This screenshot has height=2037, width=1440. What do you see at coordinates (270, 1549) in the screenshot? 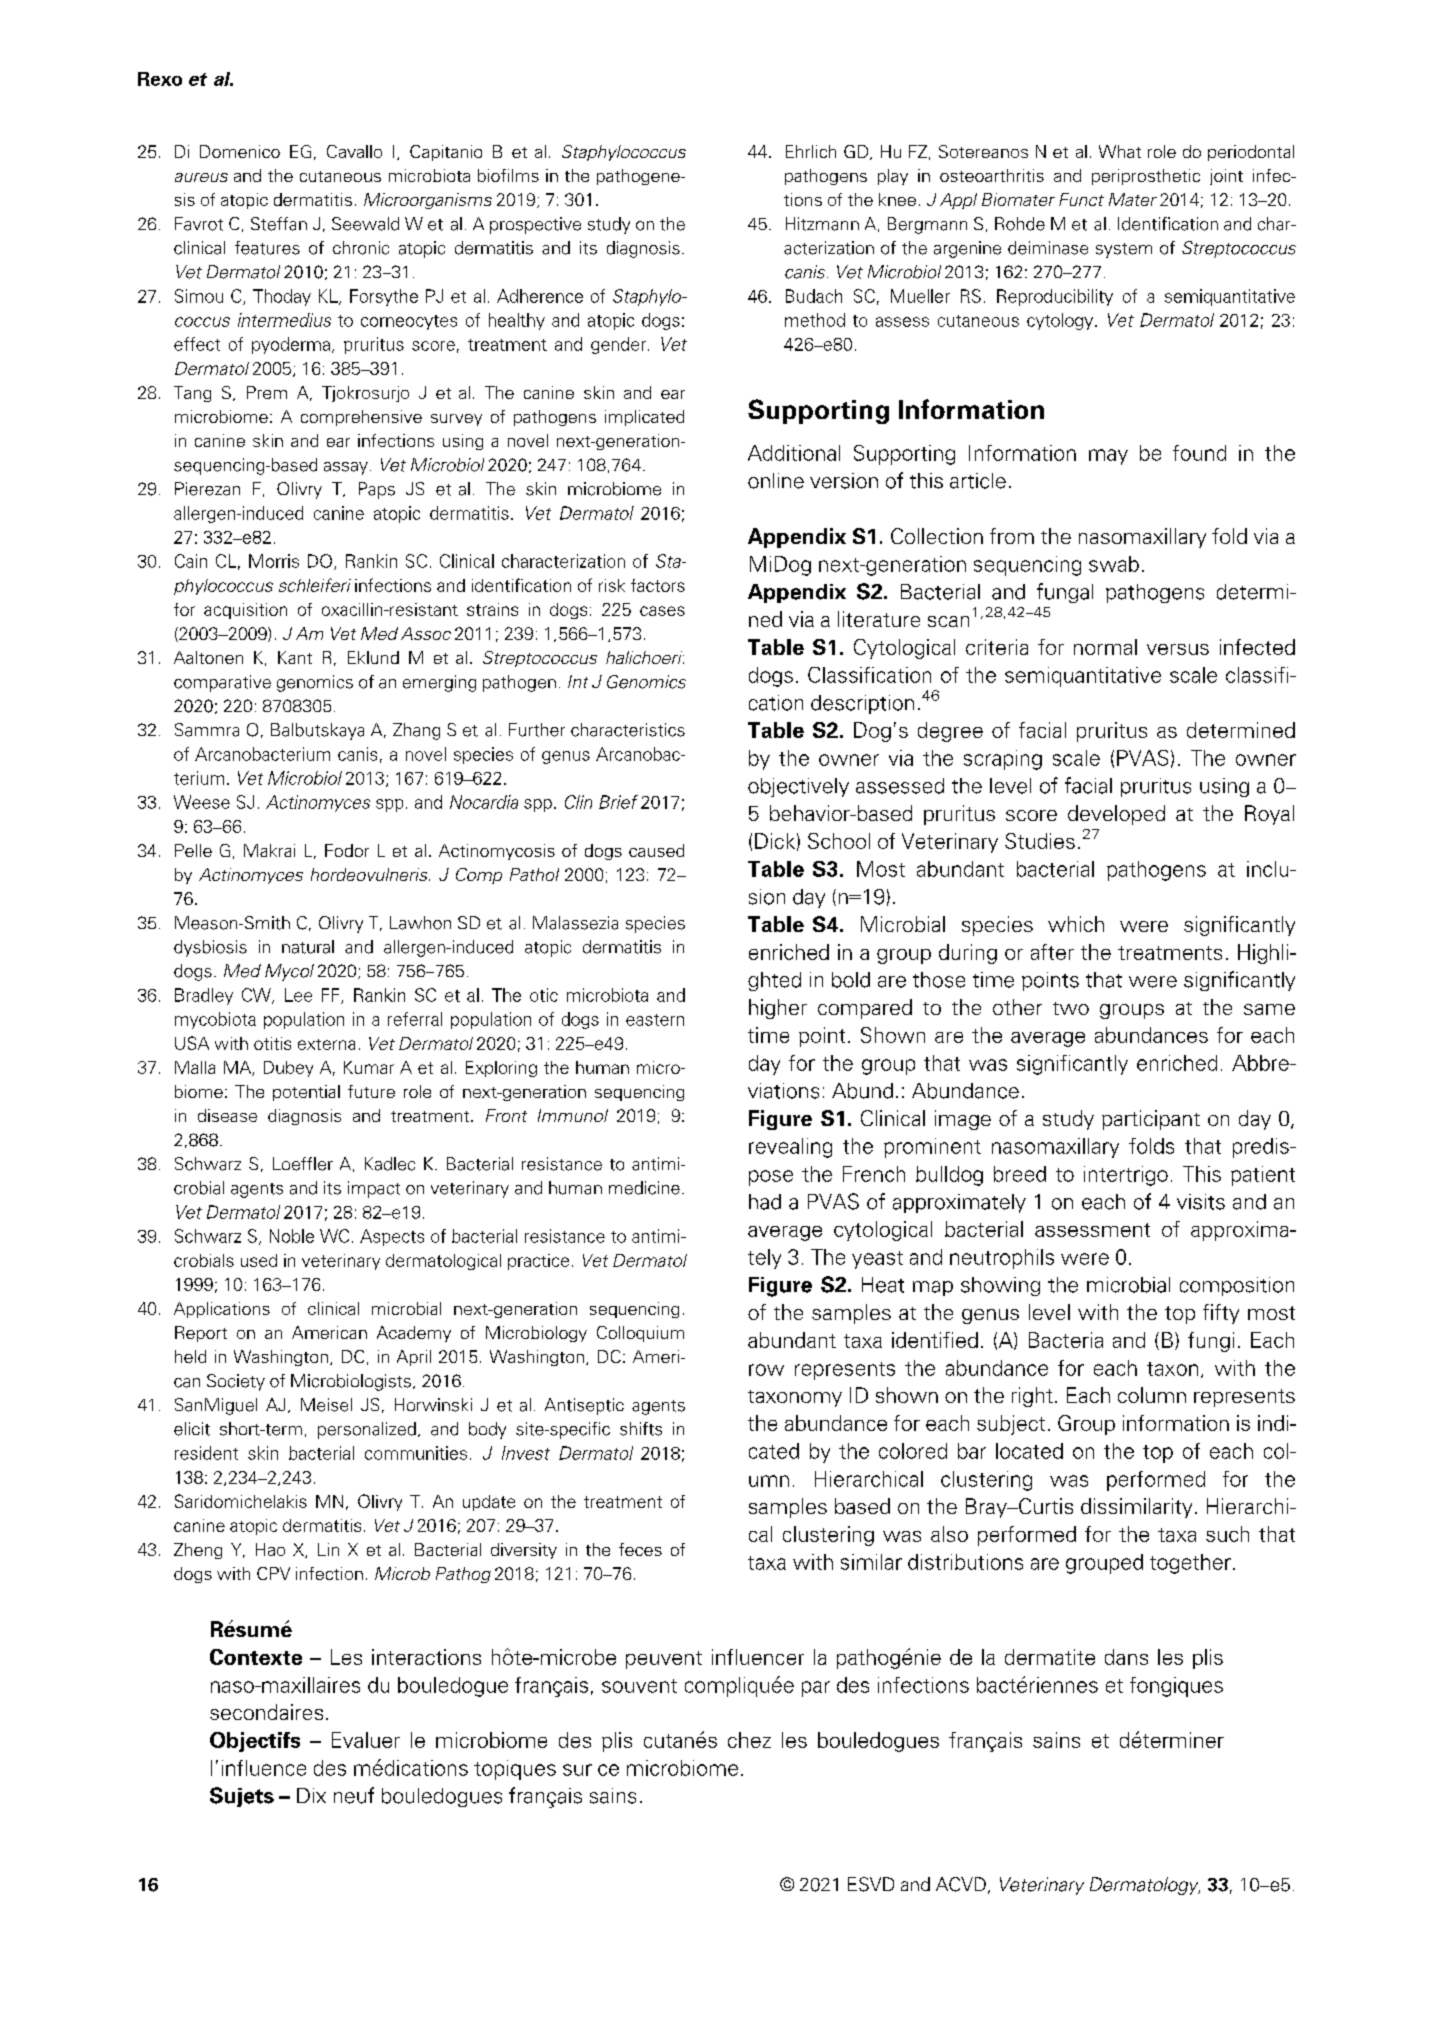
I see `Hao` at bounding box center [270, 1549].
